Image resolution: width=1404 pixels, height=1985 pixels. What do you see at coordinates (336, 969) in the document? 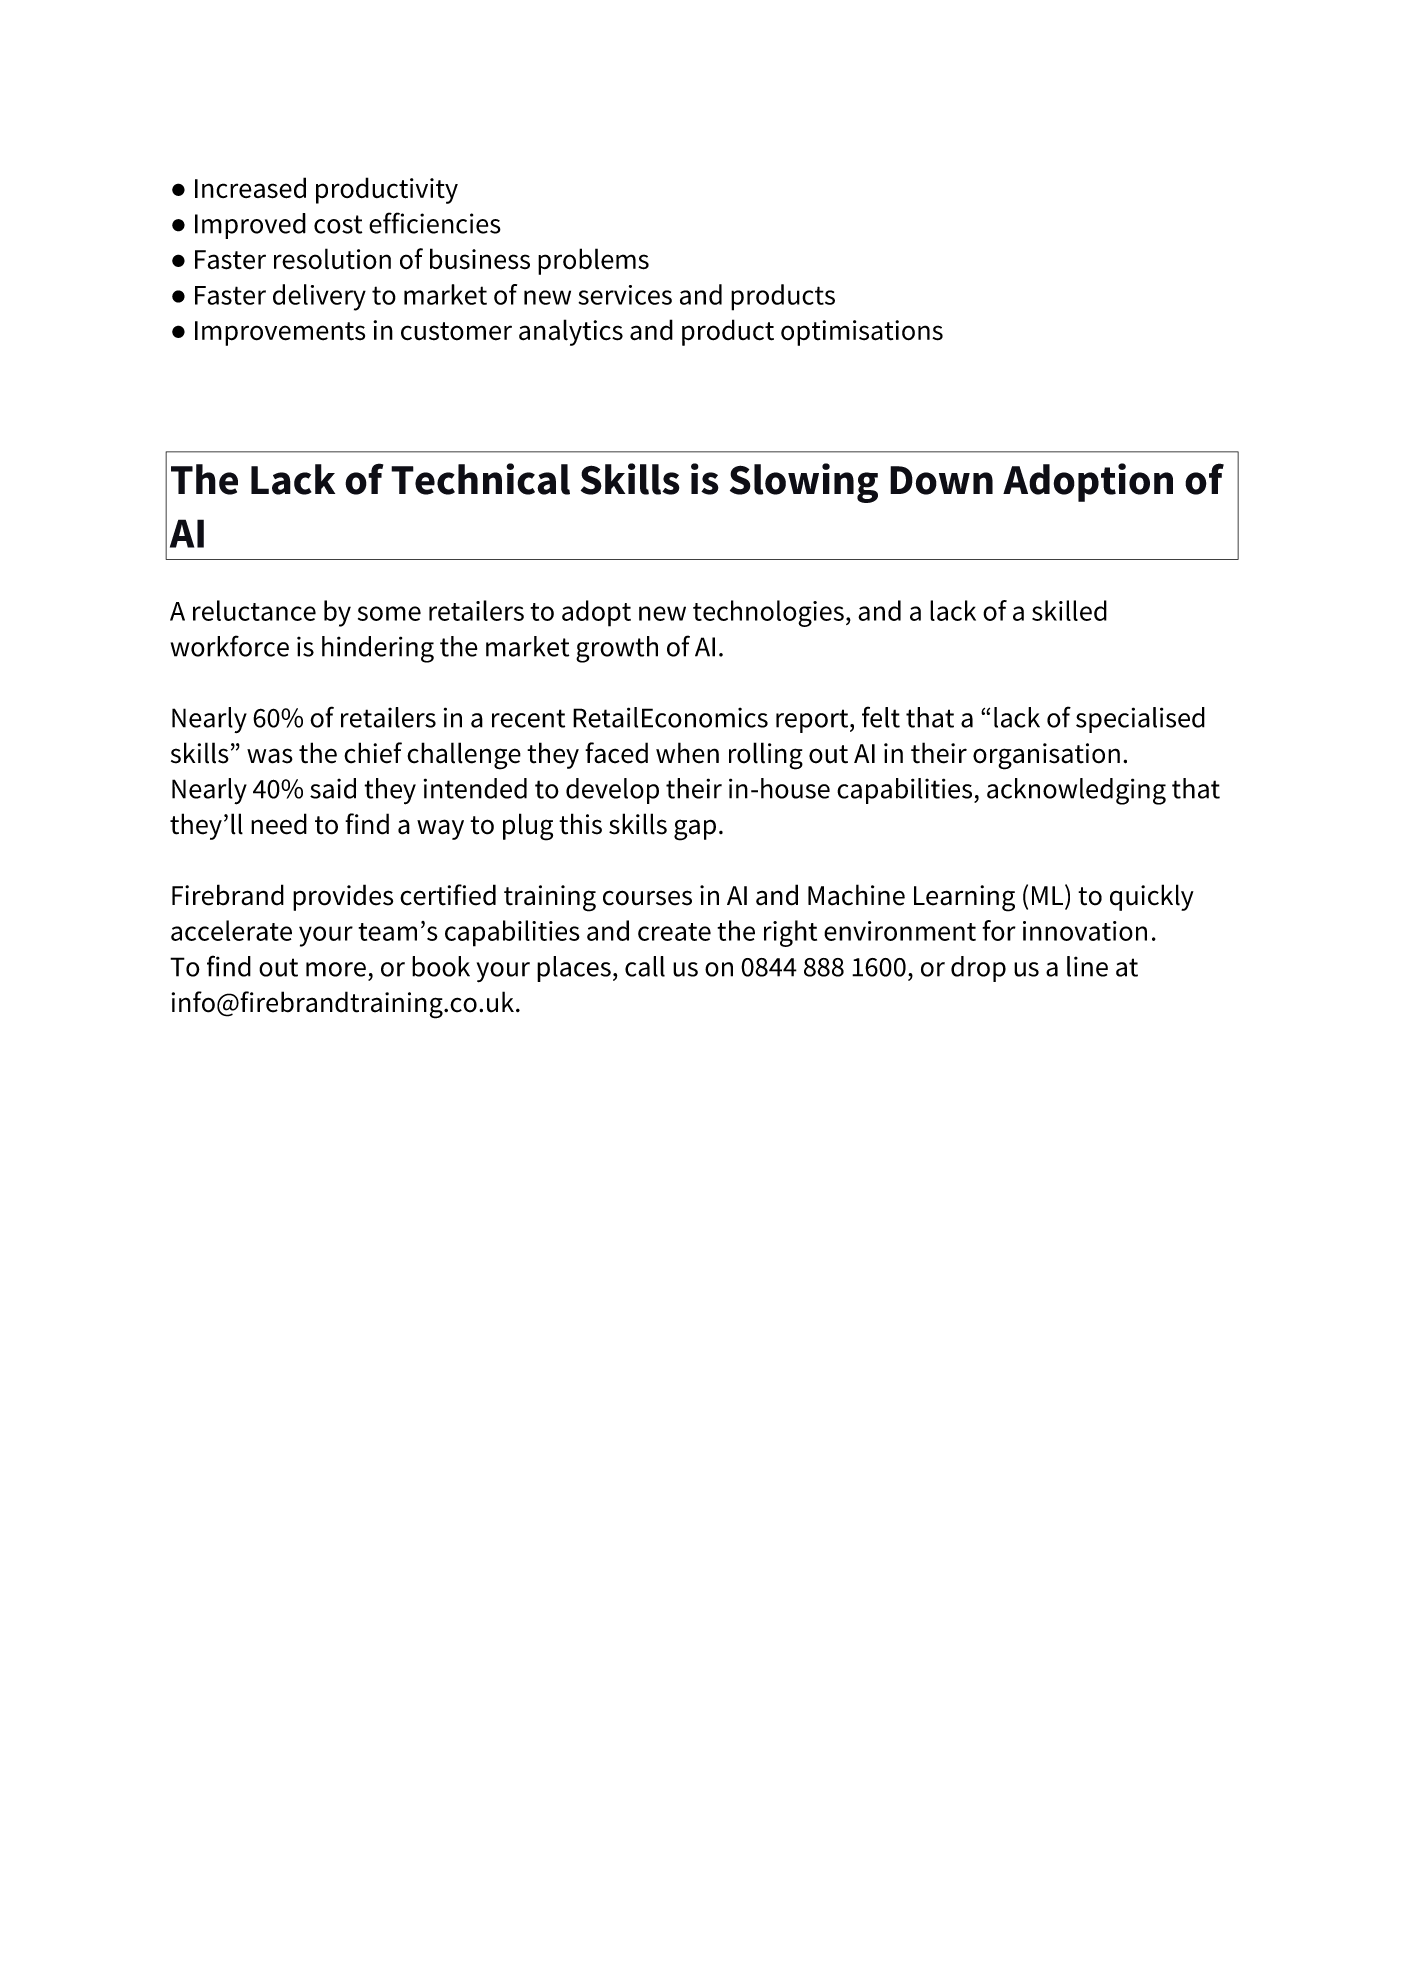
I see `more` at bounding box center [336, 969].
